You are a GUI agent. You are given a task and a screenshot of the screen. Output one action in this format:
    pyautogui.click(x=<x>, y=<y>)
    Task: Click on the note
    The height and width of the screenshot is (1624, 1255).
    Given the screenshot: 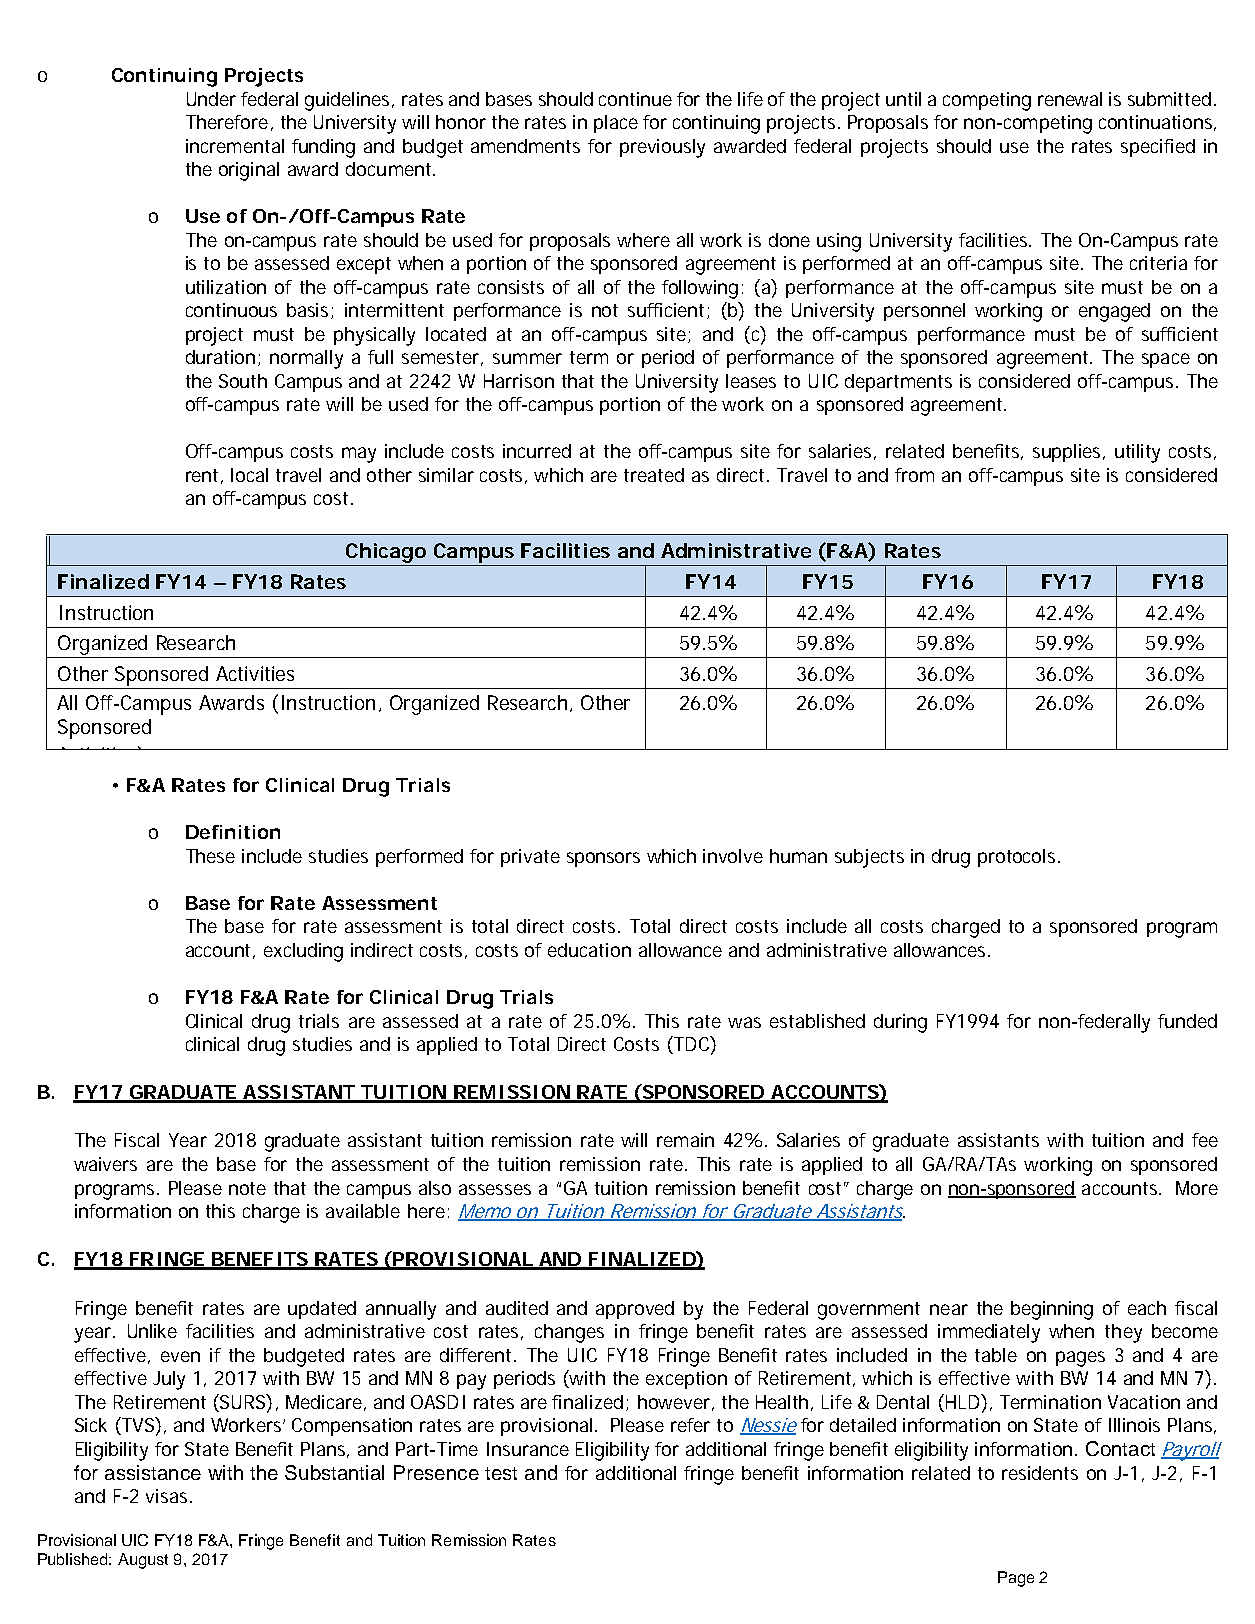 What is the action you would take?
    pyautogui.click(x=247, y=1188)
